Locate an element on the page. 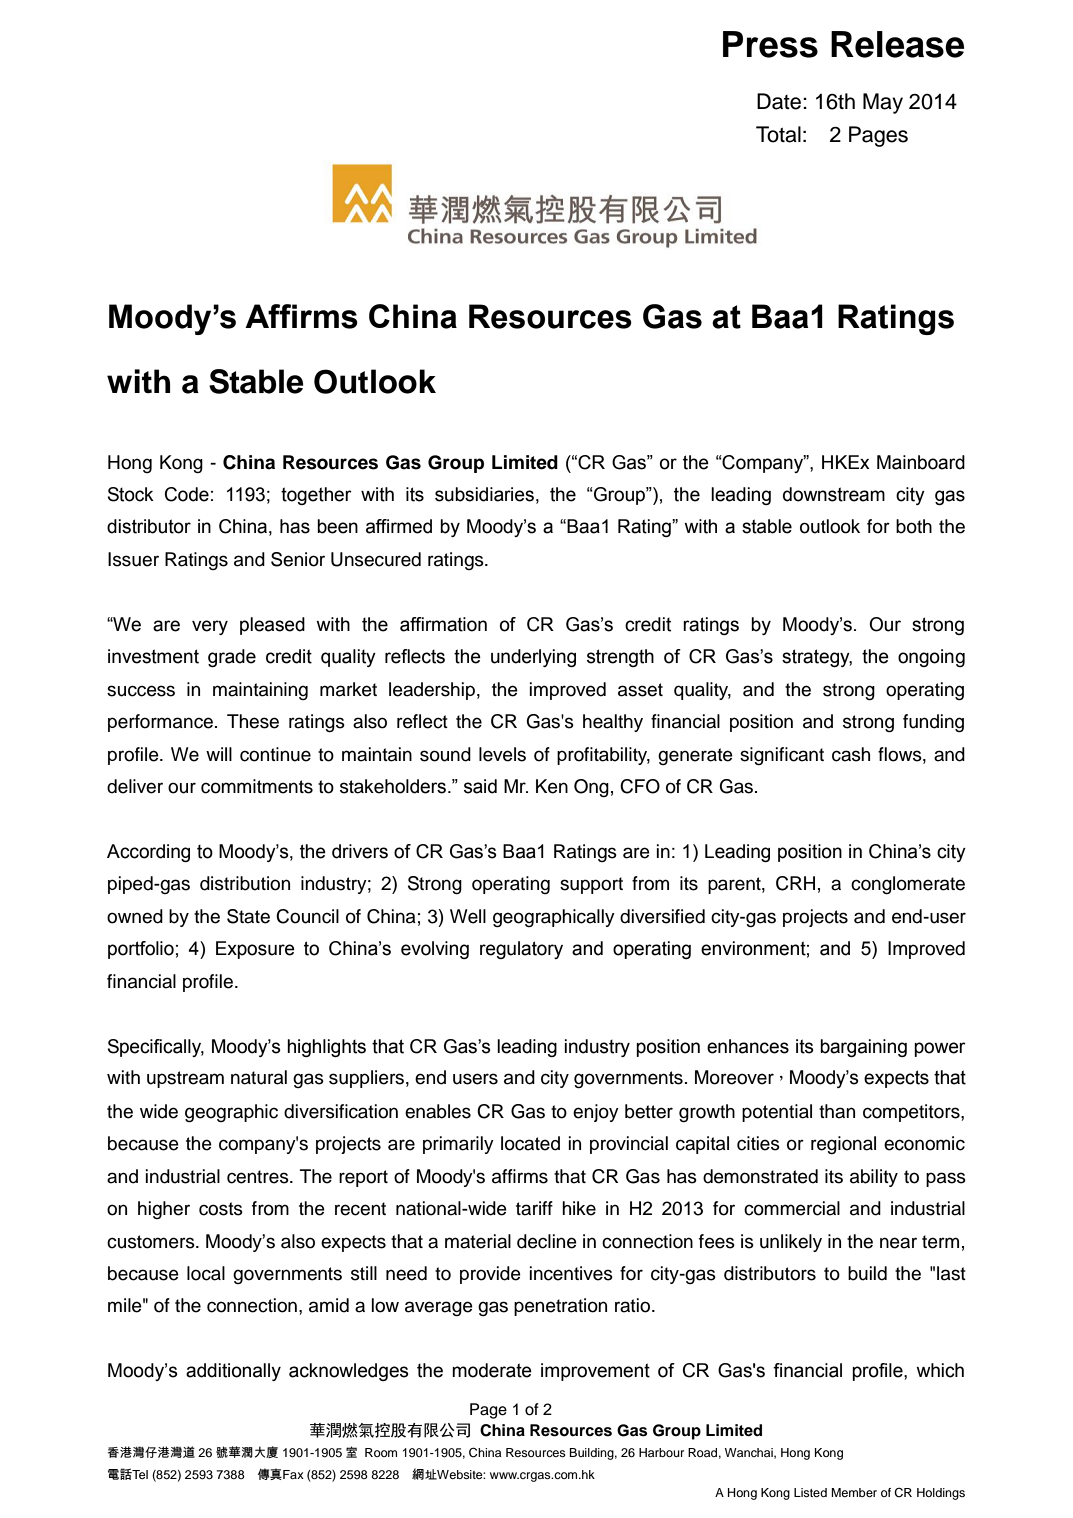  cash is located at coordinates (851, 754).
